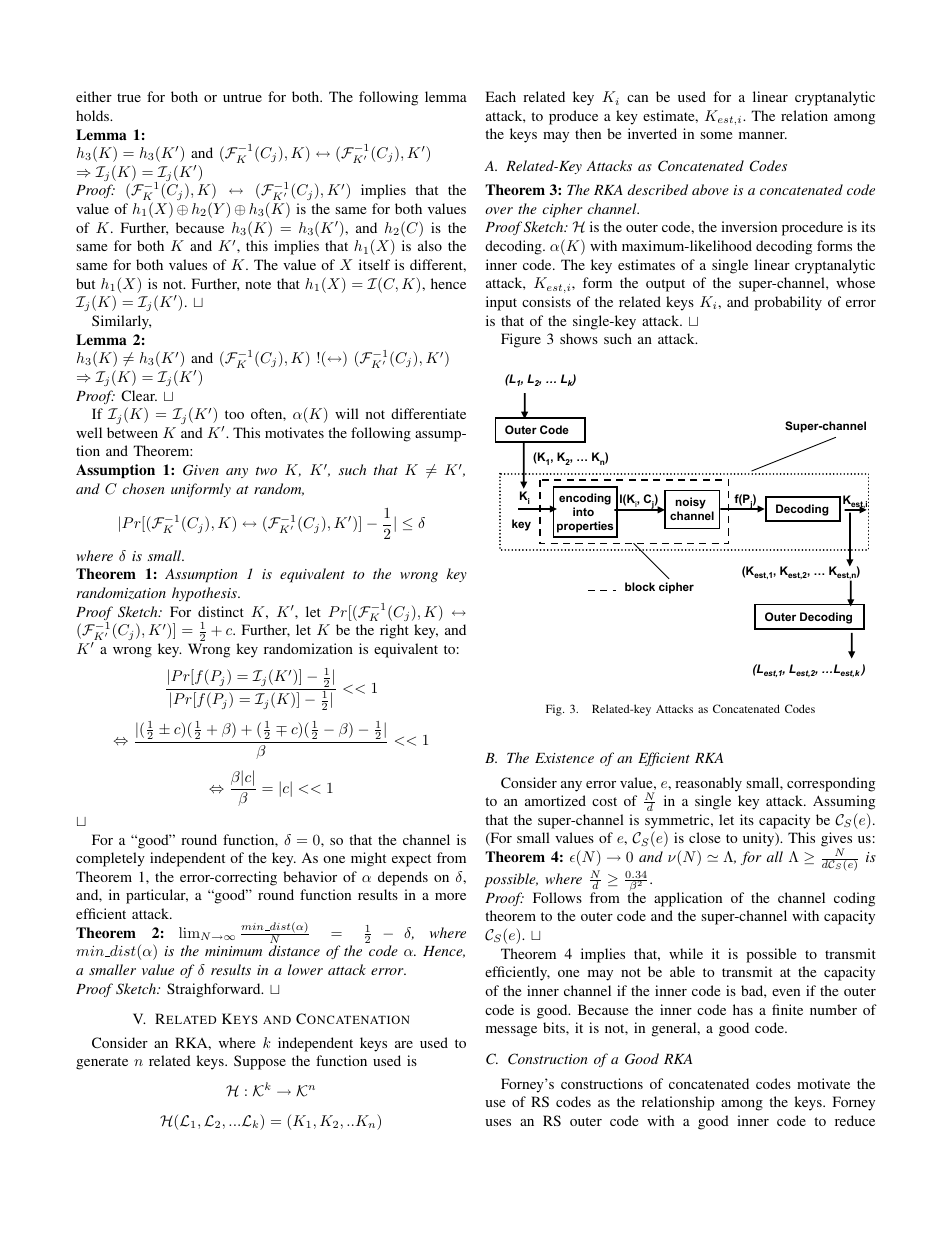 This screenshot has width=952, height=1233. What do you see at coordinates (501, 96) in the screenshot?
I see `Each` at bounding box center [501, 96].
